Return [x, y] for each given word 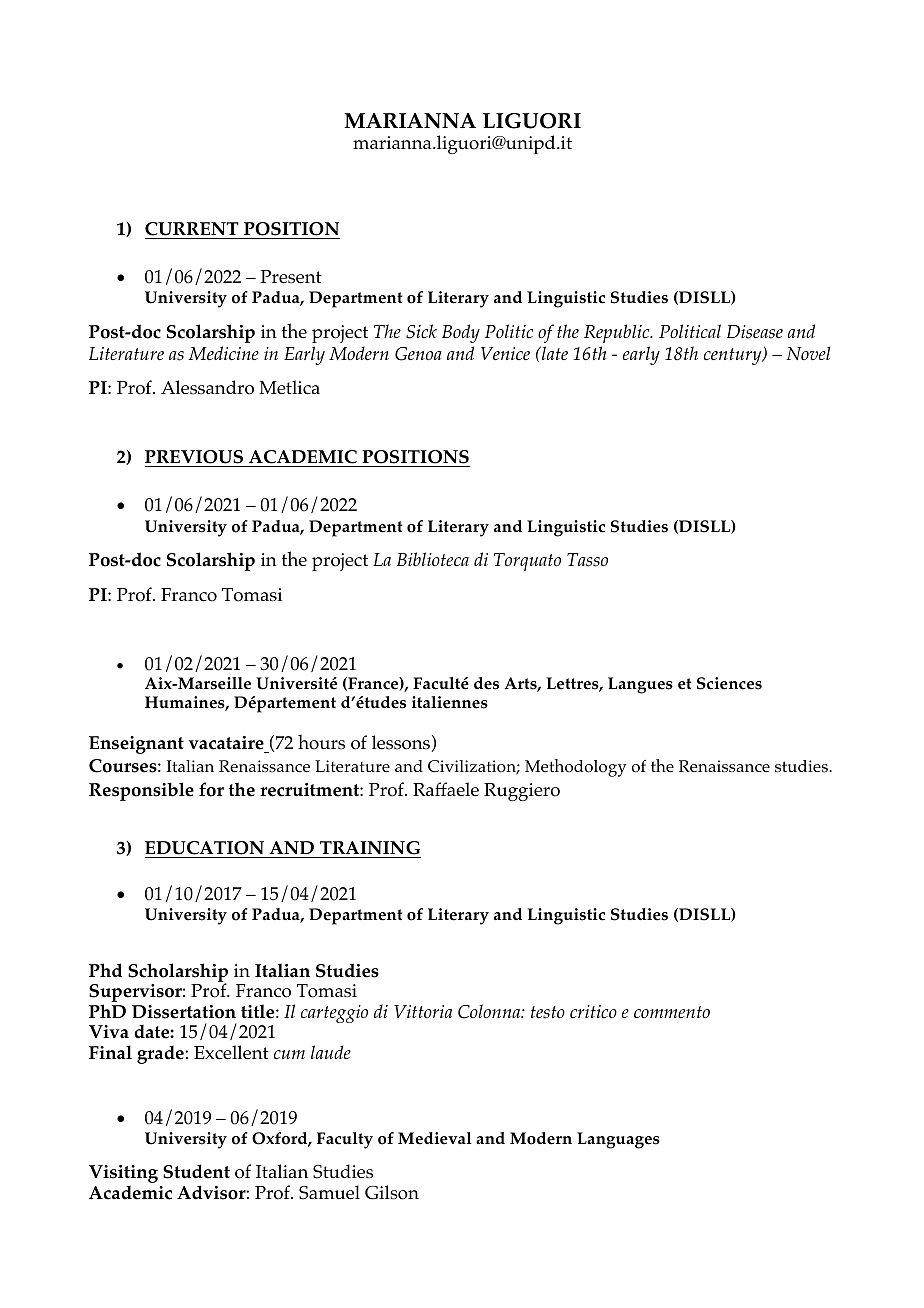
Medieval [435, 1138]
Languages [618, 1140]
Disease [755, 332]
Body [461, 333]
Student [196, 1171]
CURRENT [192, 229]
